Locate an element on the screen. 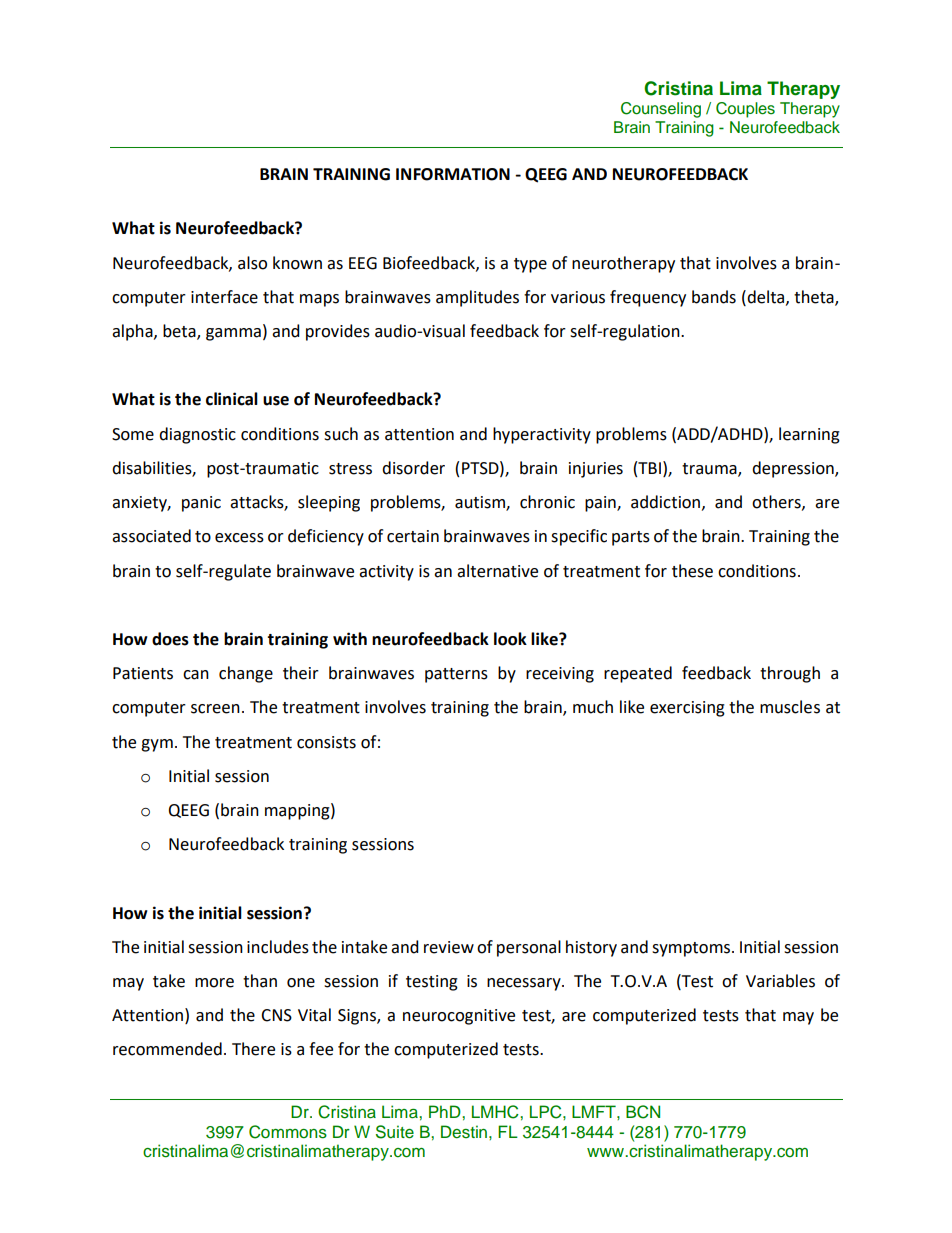  also is located at coordinates (252, 263).
